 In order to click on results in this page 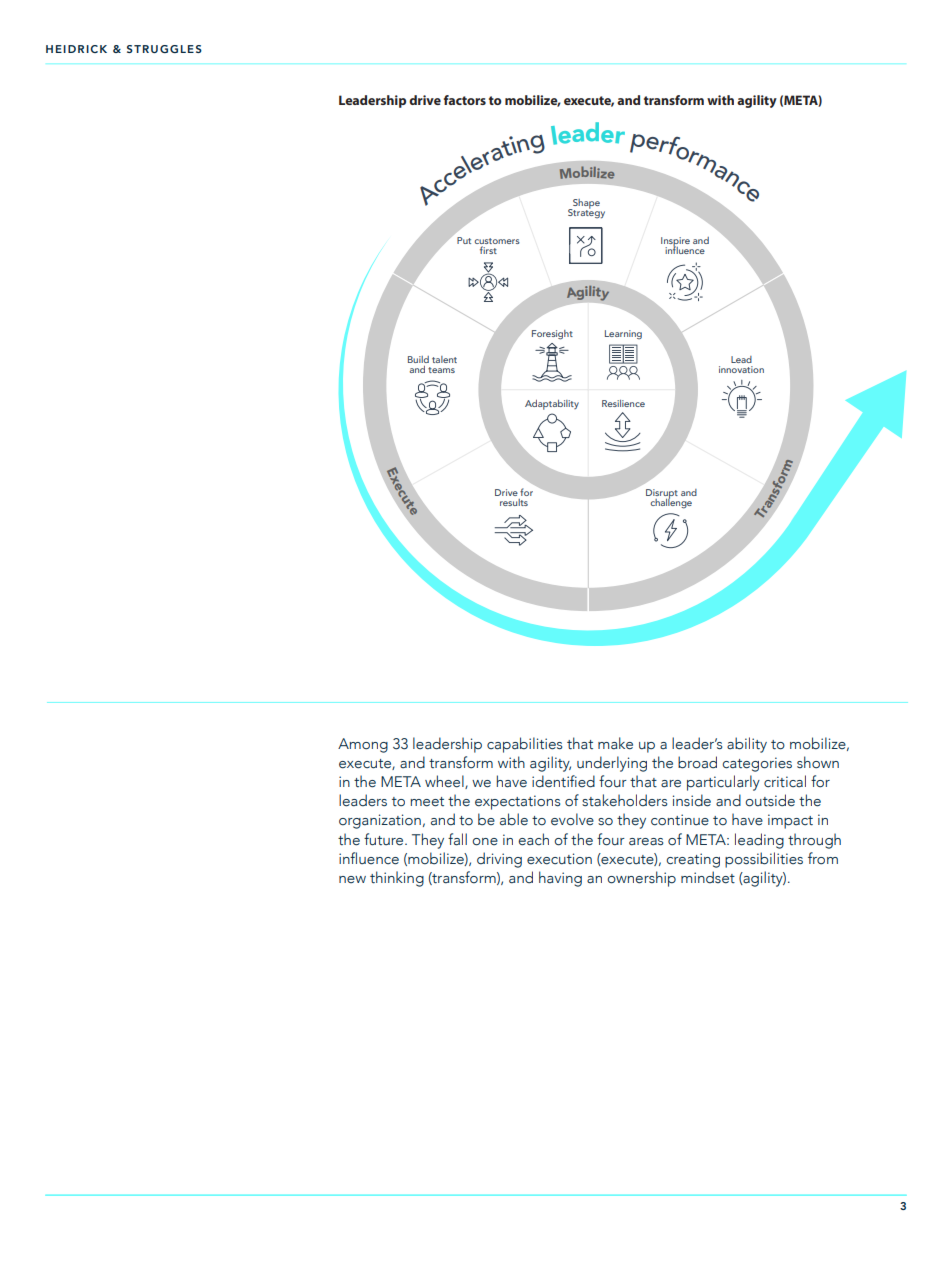, I will do `click(514, 502)`.
